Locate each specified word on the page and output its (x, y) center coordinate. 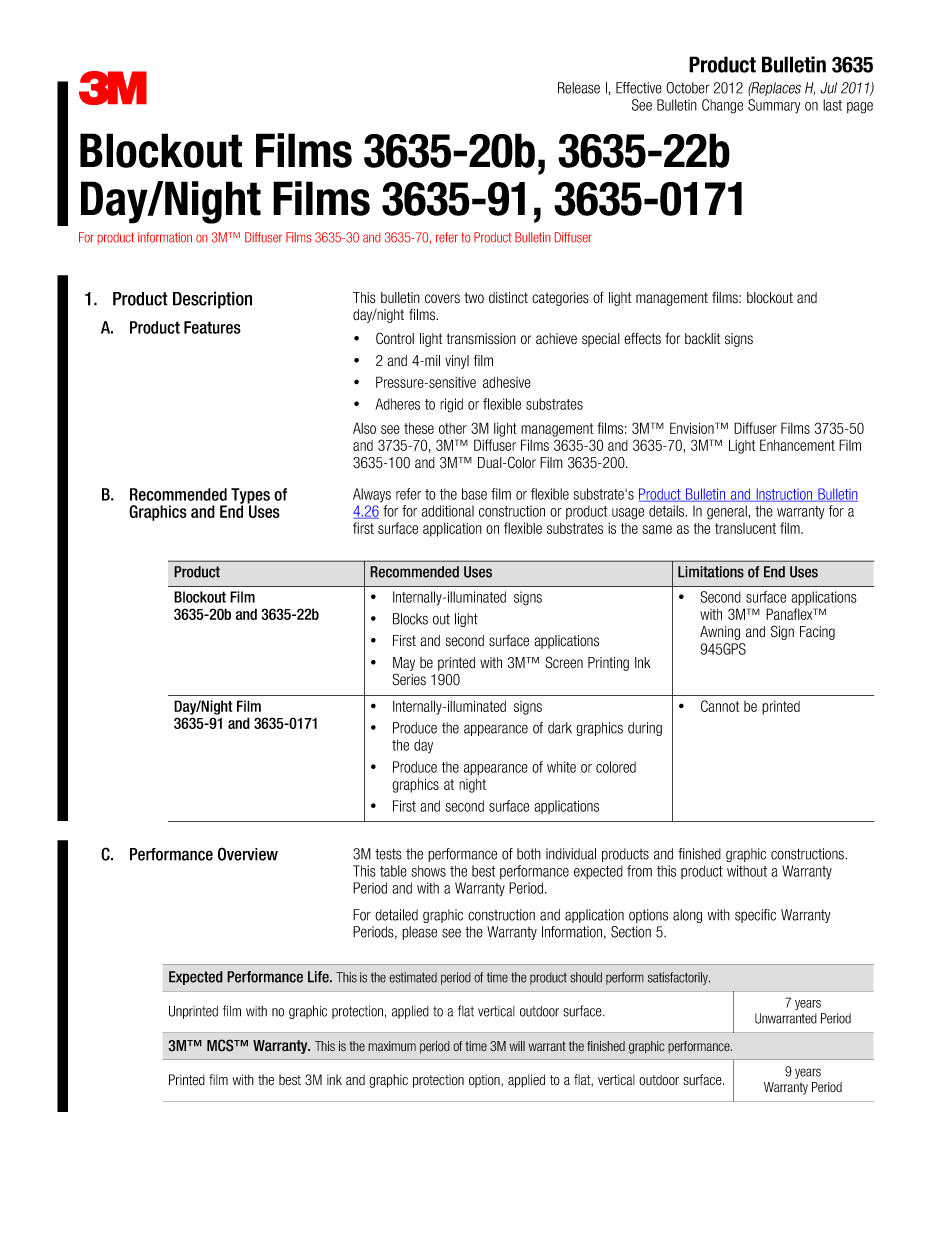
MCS (221, 1045)
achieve (556, 339)
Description (212, 300)
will (517, 1046)
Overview (248, 854)
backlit (702, 338)
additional (448, 511)
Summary (774, 106)
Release (579, 88)
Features (212, 327)
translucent (745, 528)
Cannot (720, 706)
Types (250, 497)
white (561, 767)
